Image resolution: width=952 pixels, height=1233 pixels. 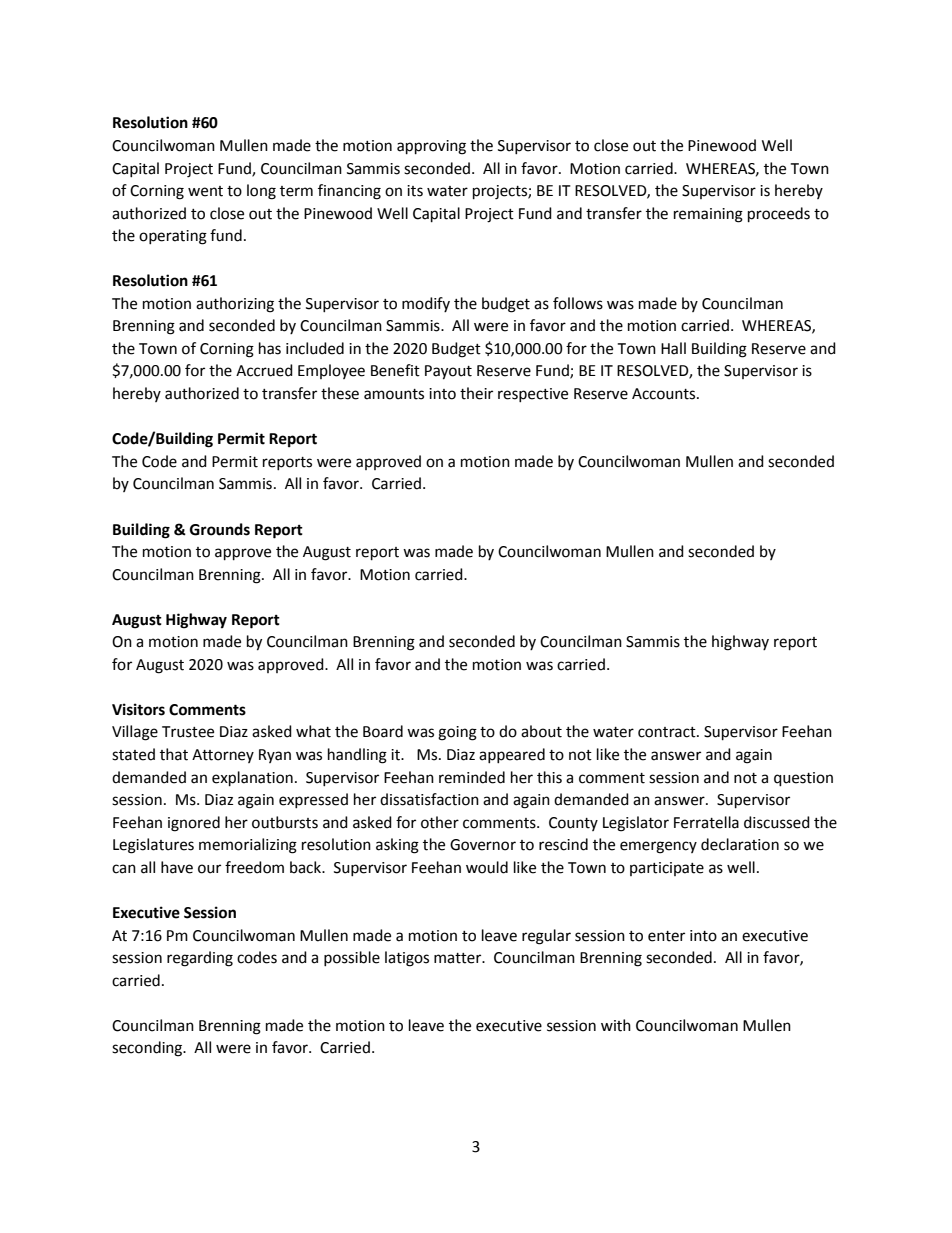 What do you see at coordinates (476, 393) in the screenshot?
I see `their` at bounding box center [476, 393].
